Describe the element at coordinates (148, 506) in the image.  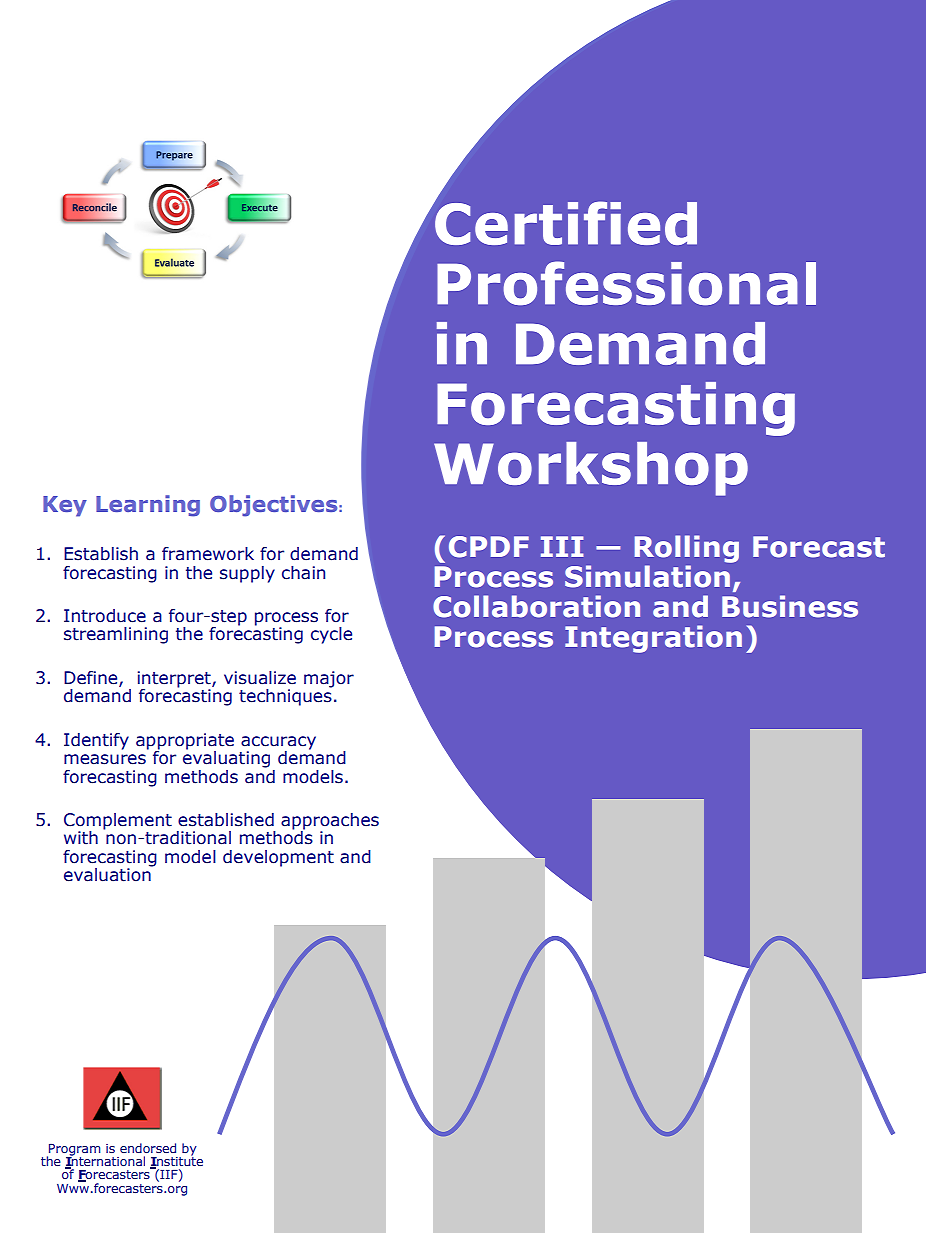
I see `Learning` at that location.
